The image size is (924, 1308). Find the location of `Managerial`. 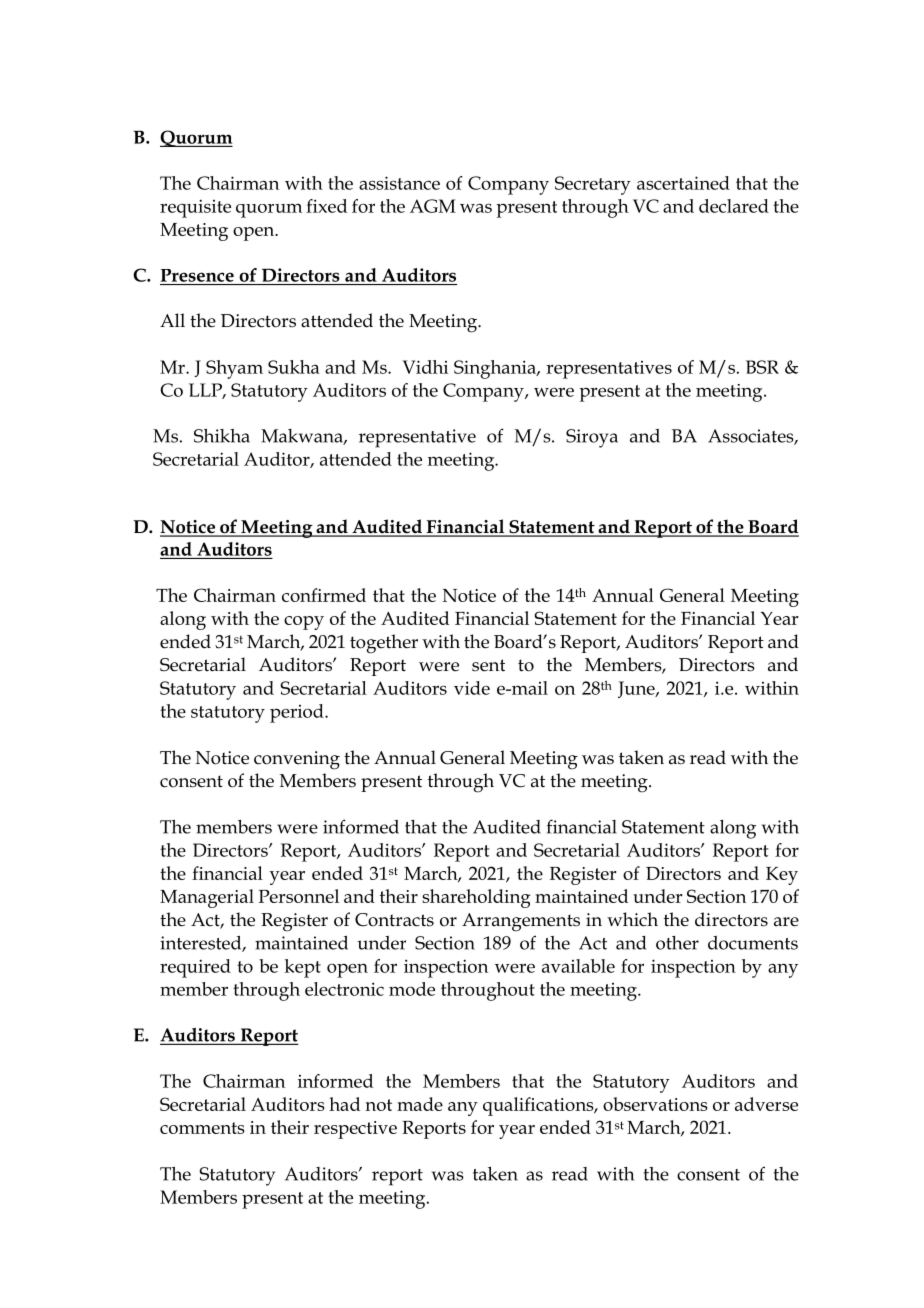

Managerial is located at coordinates (207, 898).
